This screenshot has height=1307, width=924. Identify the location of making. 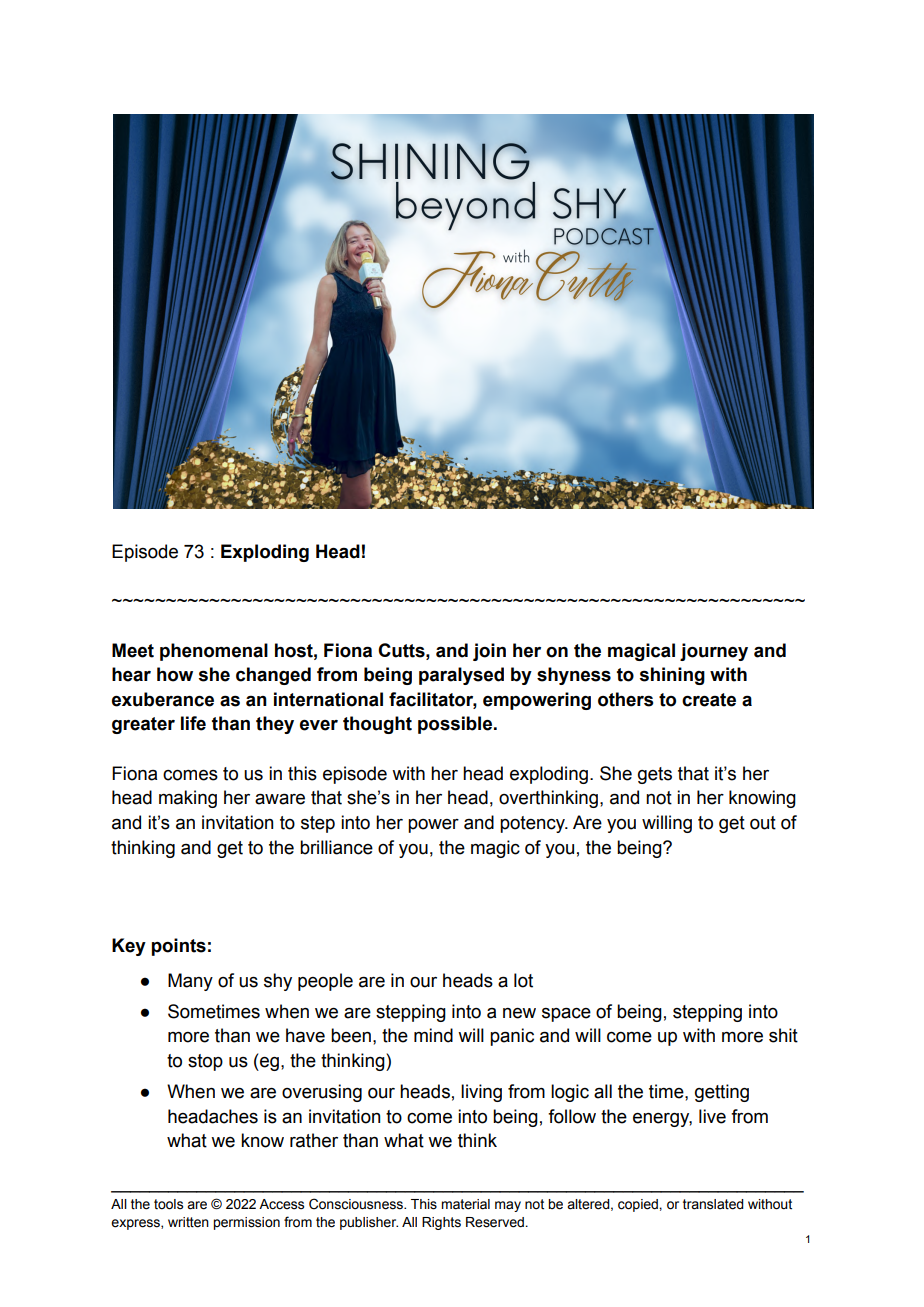
(188, 799).
